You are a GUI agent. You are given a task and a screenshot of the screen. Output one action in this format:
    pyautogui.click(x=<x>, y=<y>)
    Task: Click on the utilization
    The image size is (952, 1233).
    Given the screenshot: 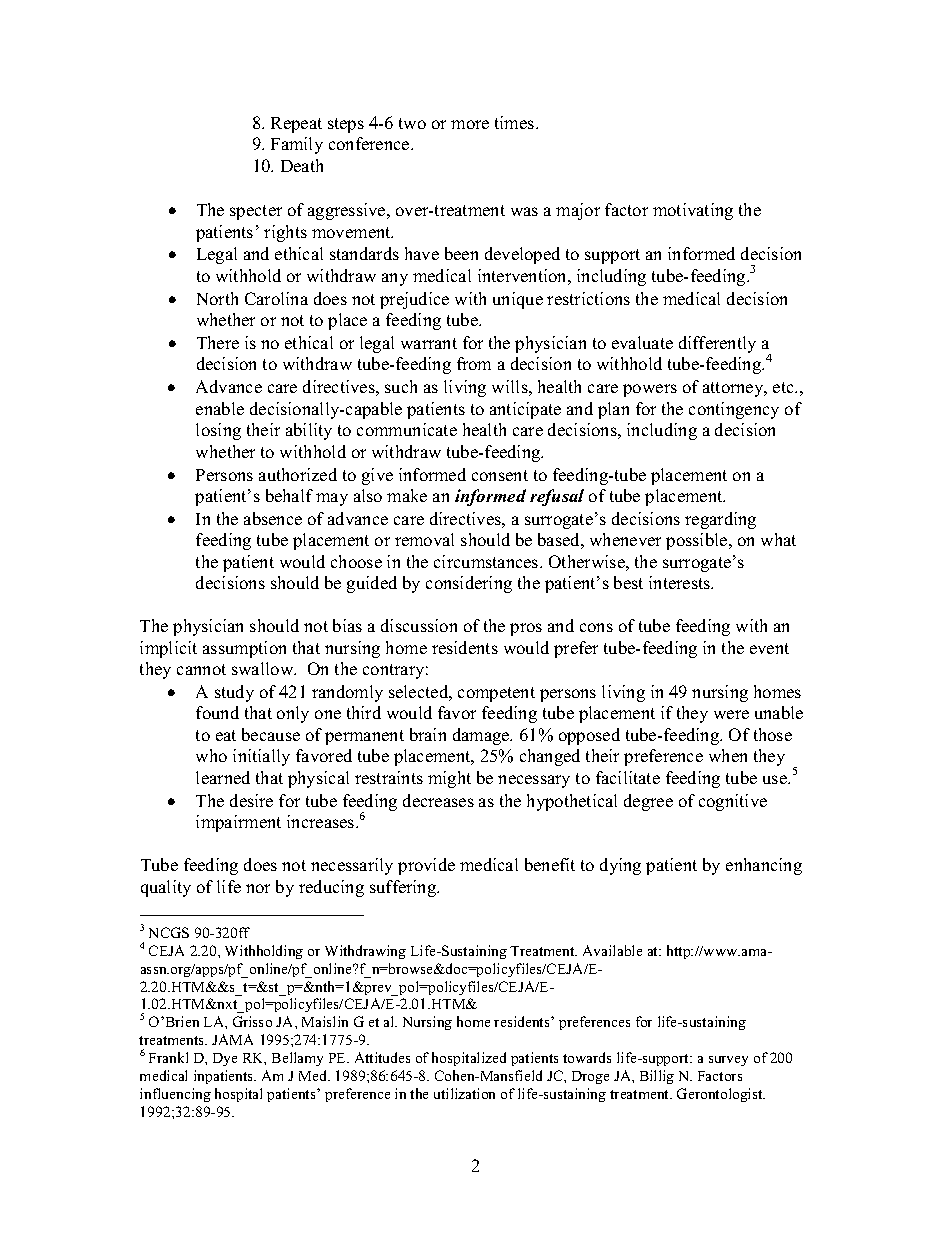 What is the action you would take?
    pyautogui.click(x=464, y=1093)
